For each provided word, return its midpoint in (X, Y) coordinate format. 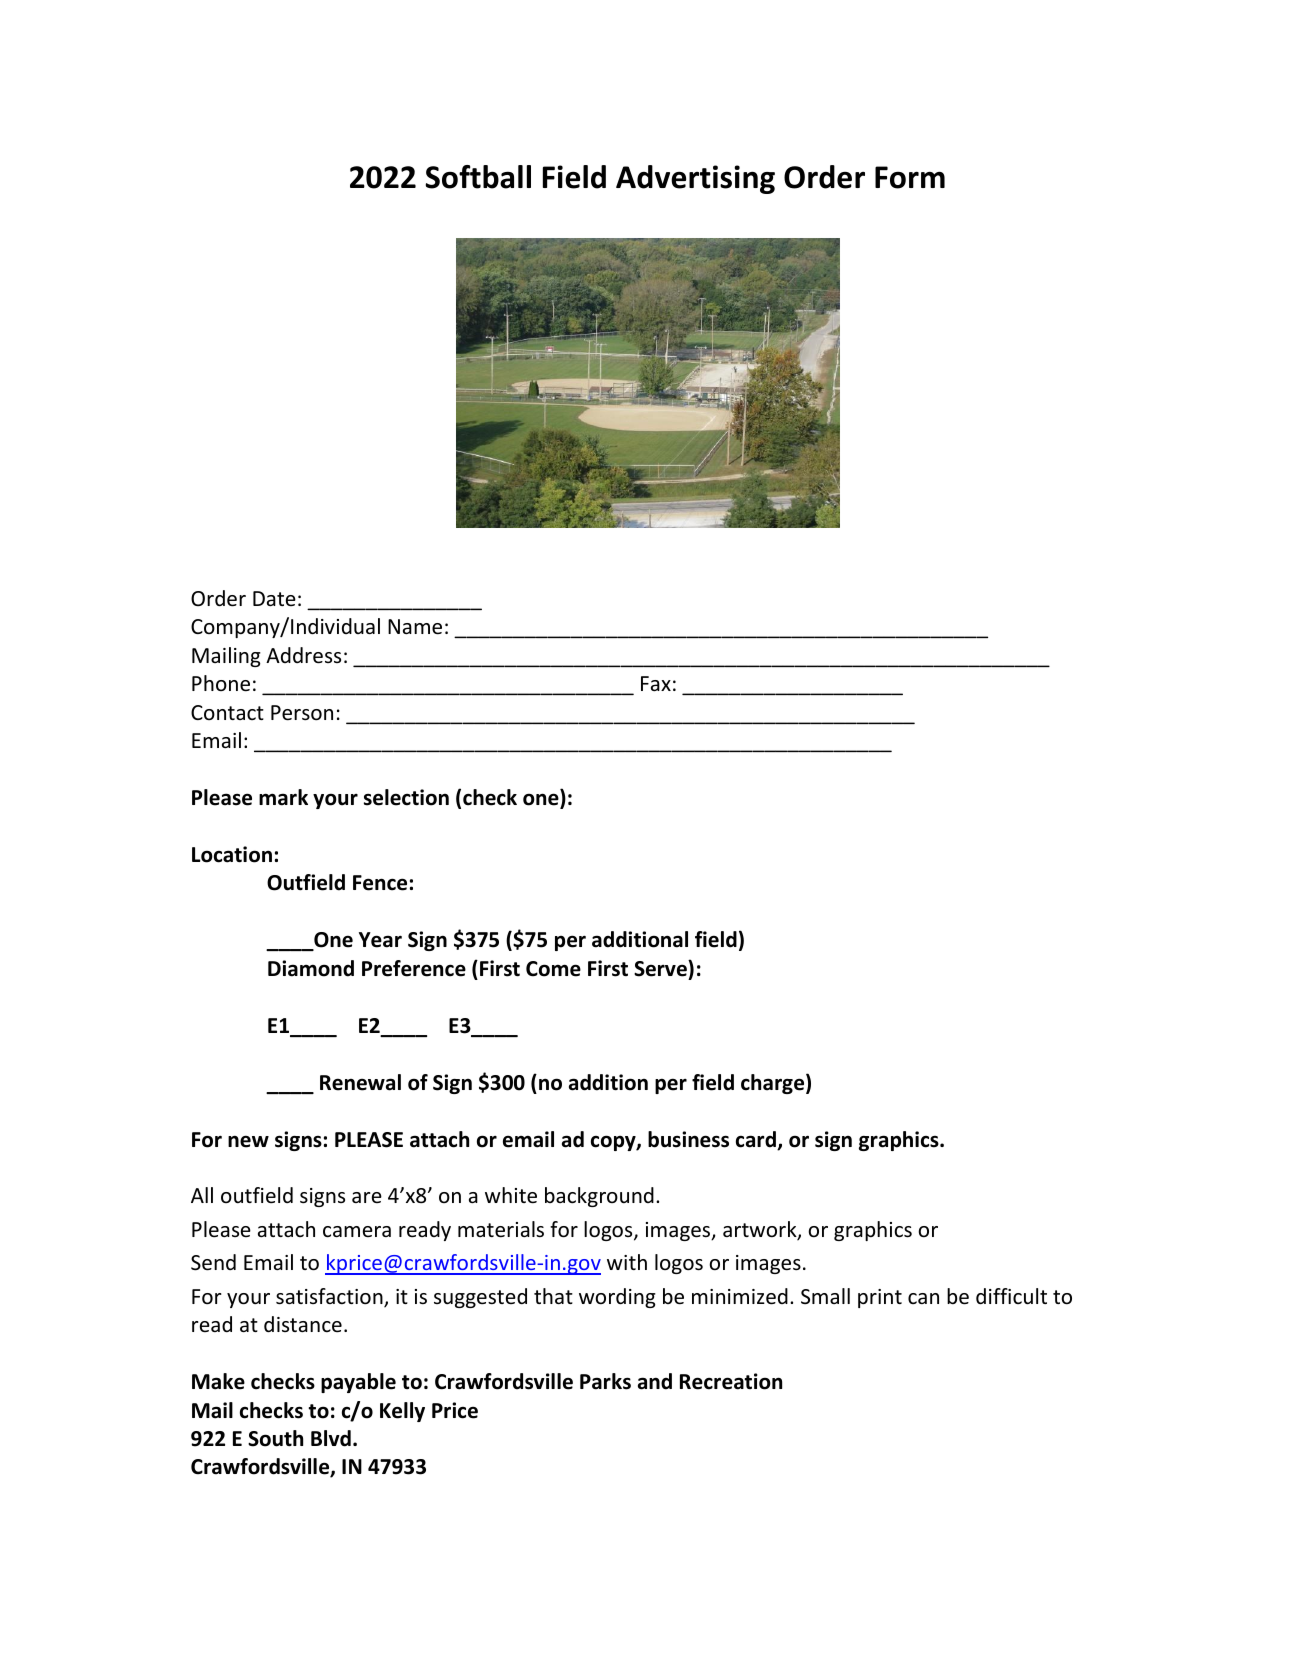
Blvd (331, 1438)
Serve (661, 968)
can (923, 1298)
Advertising (695, 179)
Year (380, 940)
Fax (656, 683)
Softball (478, 177)
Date (274, 598)
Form (910, 177)
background (599, 1197)
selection (406, 797)
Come (553, 969)
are (367, 1197)
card (757, 1140)
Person (302, 713)
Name (415, 627)
